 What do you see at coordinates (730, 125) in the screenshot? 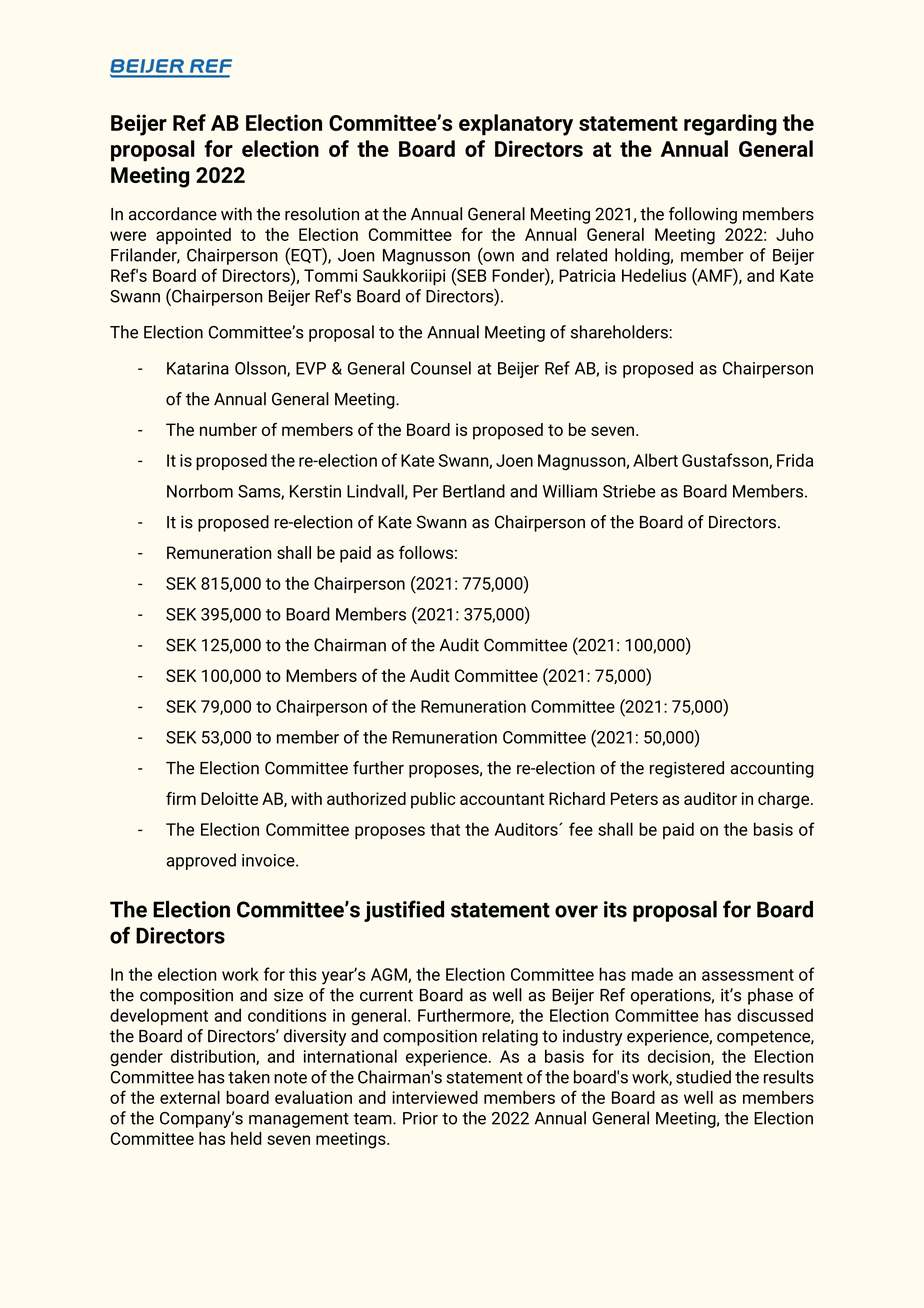
I see `regarding` at bounding box center [730, 125].
